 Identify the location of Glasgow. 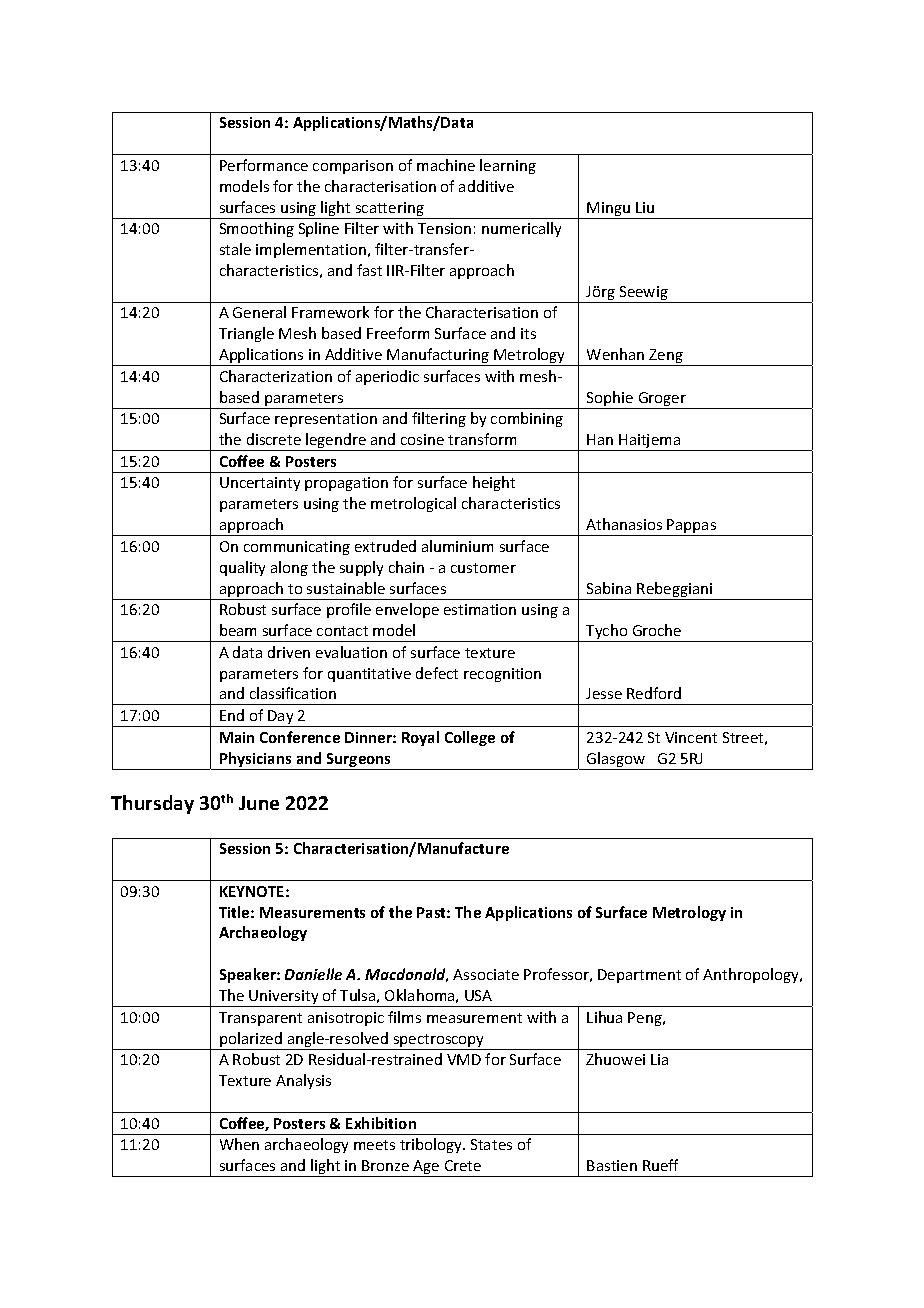
(616, 761).
